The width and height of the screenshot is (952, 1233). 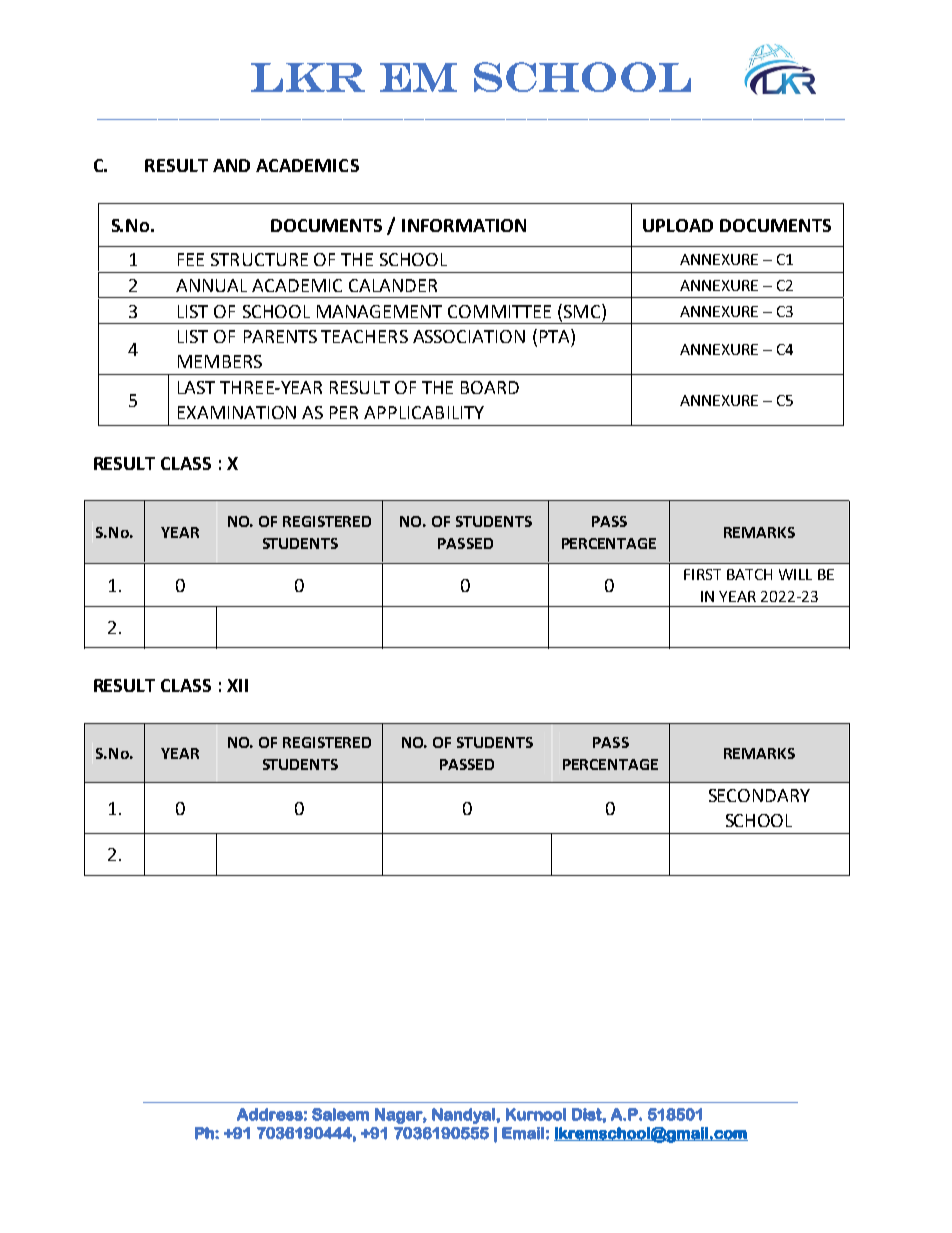 What do you see at coordinates (702, 574) in the screenshot?
I see `FIRST` at bounding box center [702, 574].
